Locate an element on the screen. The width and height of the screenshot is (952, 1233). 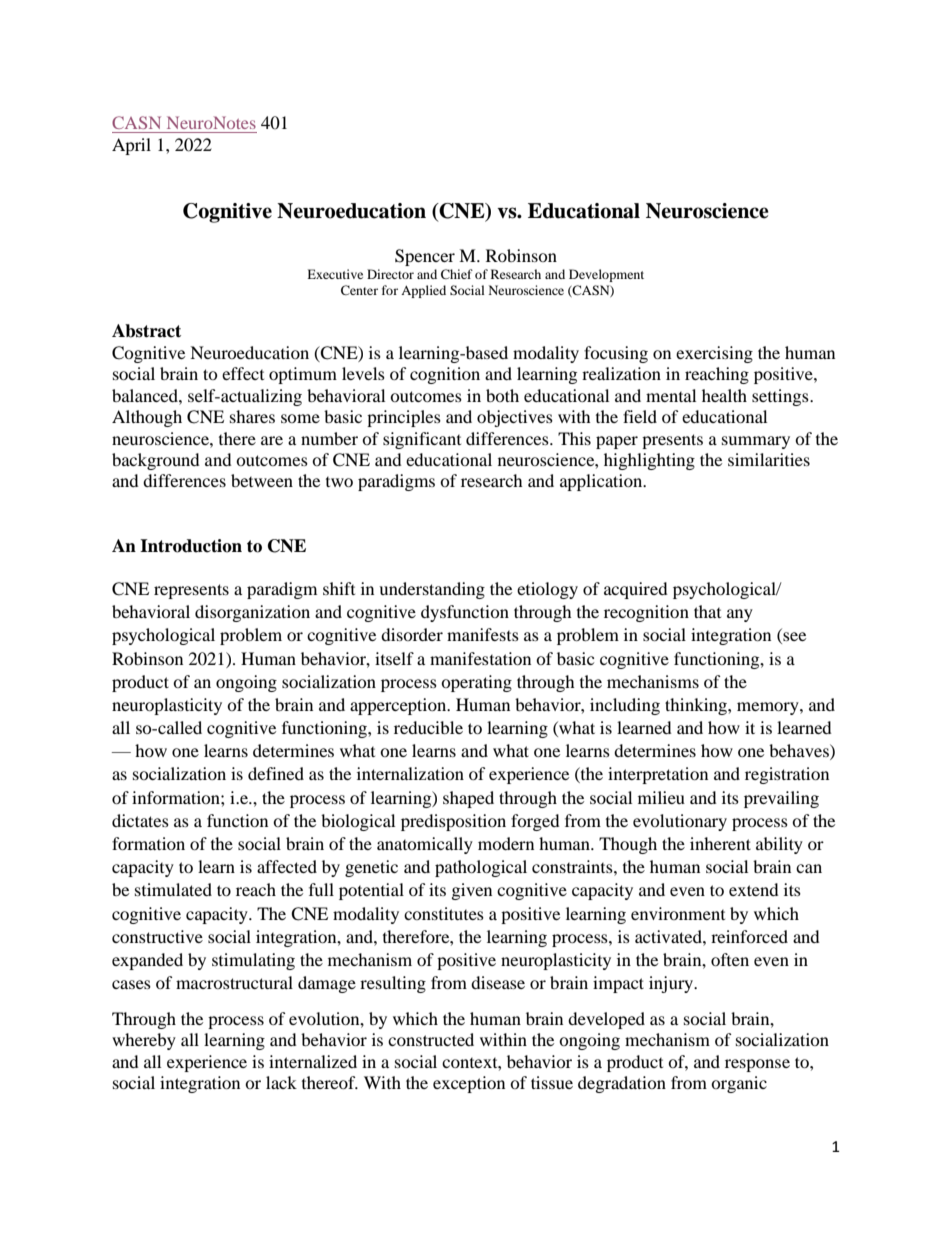
significant is located at coordinates (422, 440).
